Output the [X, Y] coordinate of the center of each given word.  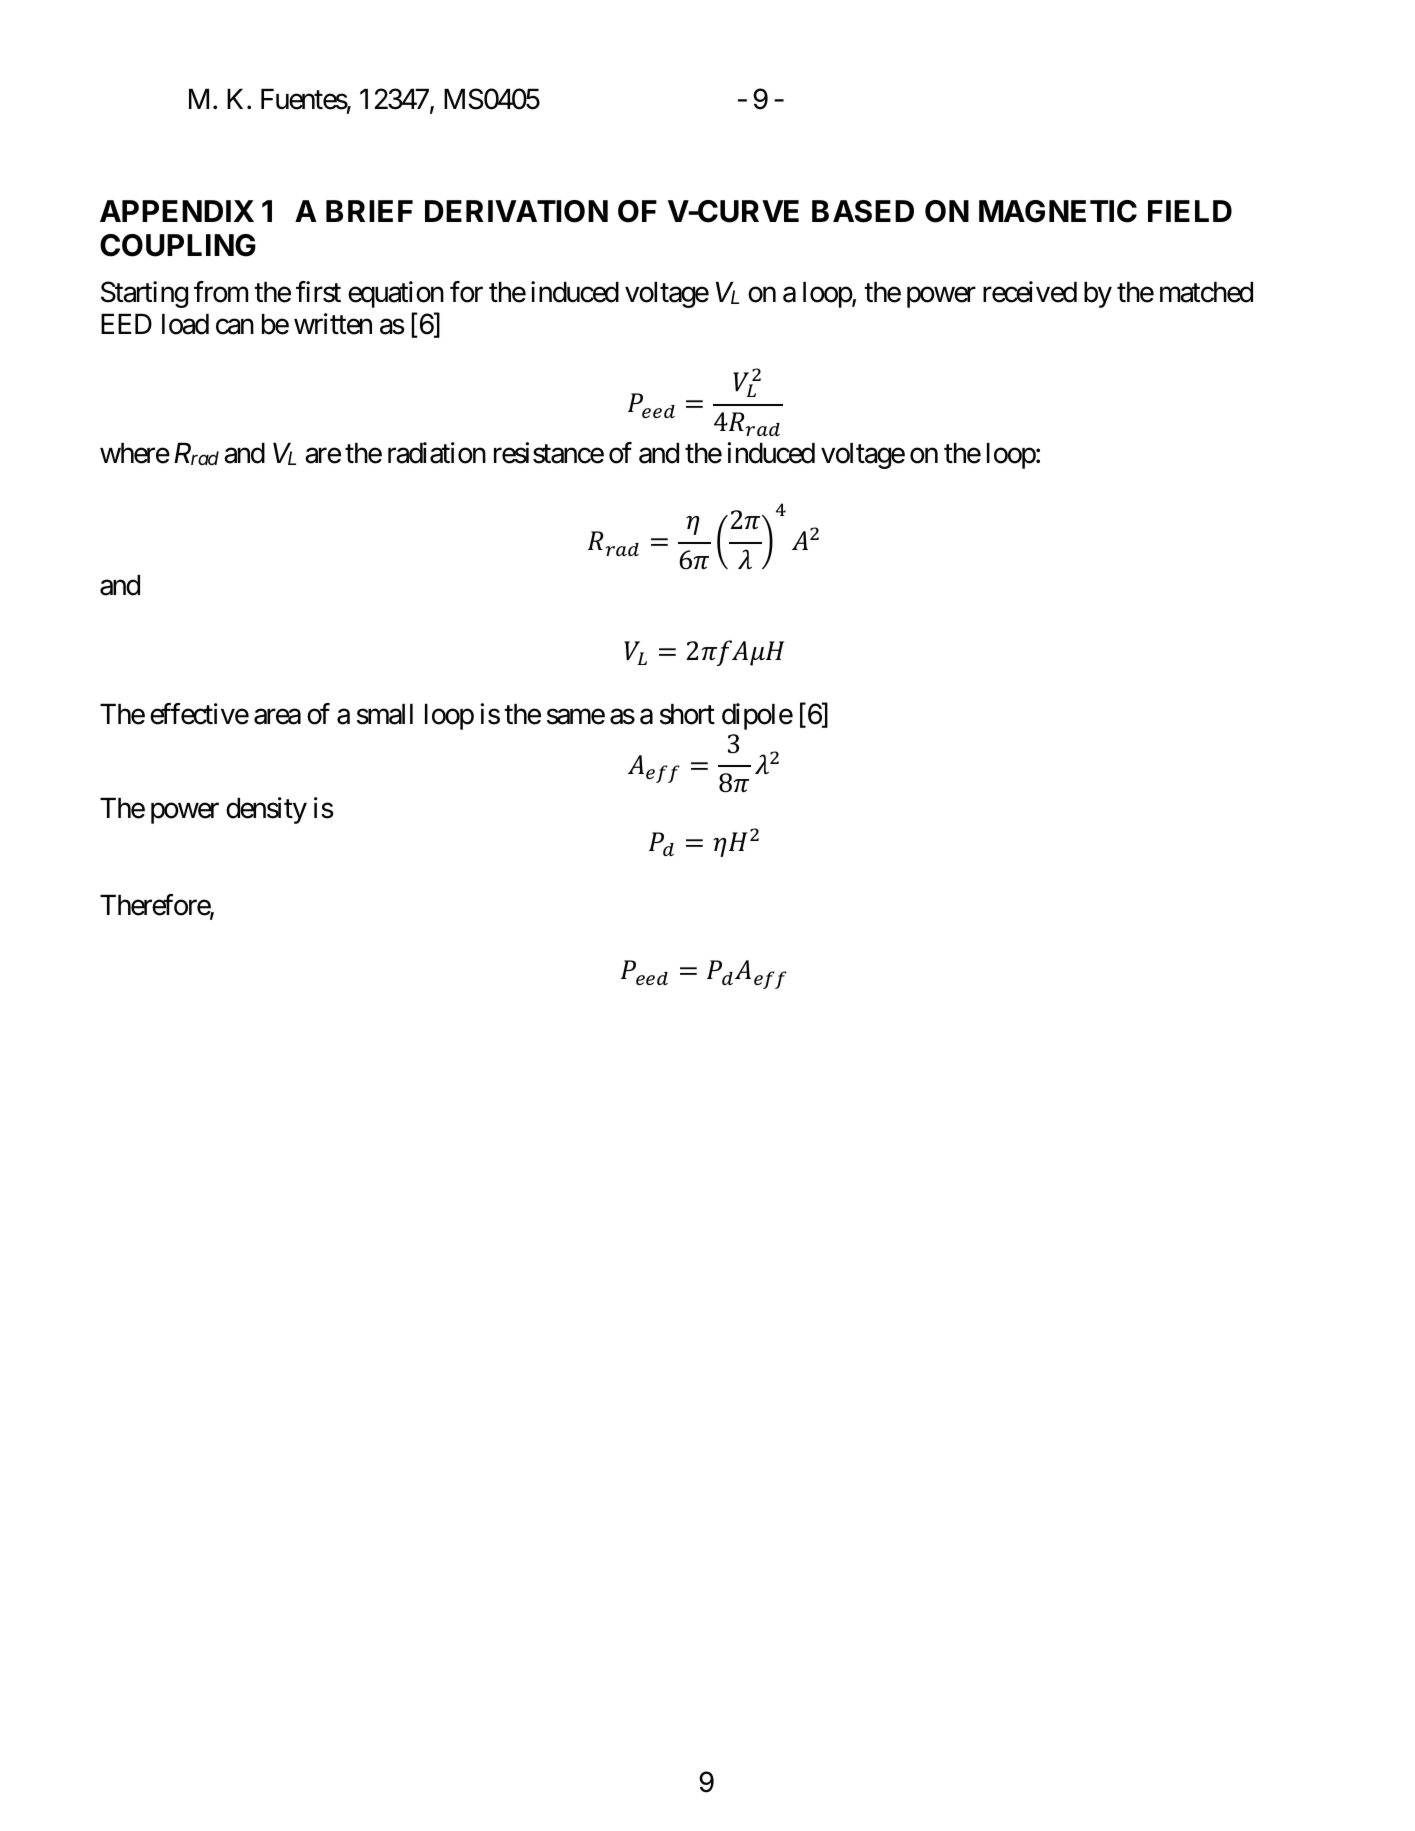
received [1030, 292]
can [235, 327]
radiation [437, 453]
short [687, 714]
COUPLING [178, 245]
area [277, 717]
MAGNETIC [1058, 211]
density [266, 810]
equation [396, 294]
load [185, 324]
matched [1206, 292]
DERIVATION [516, 211]
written [333, 324]
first [318, 292]
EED [126, 324]
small [385, 714]
